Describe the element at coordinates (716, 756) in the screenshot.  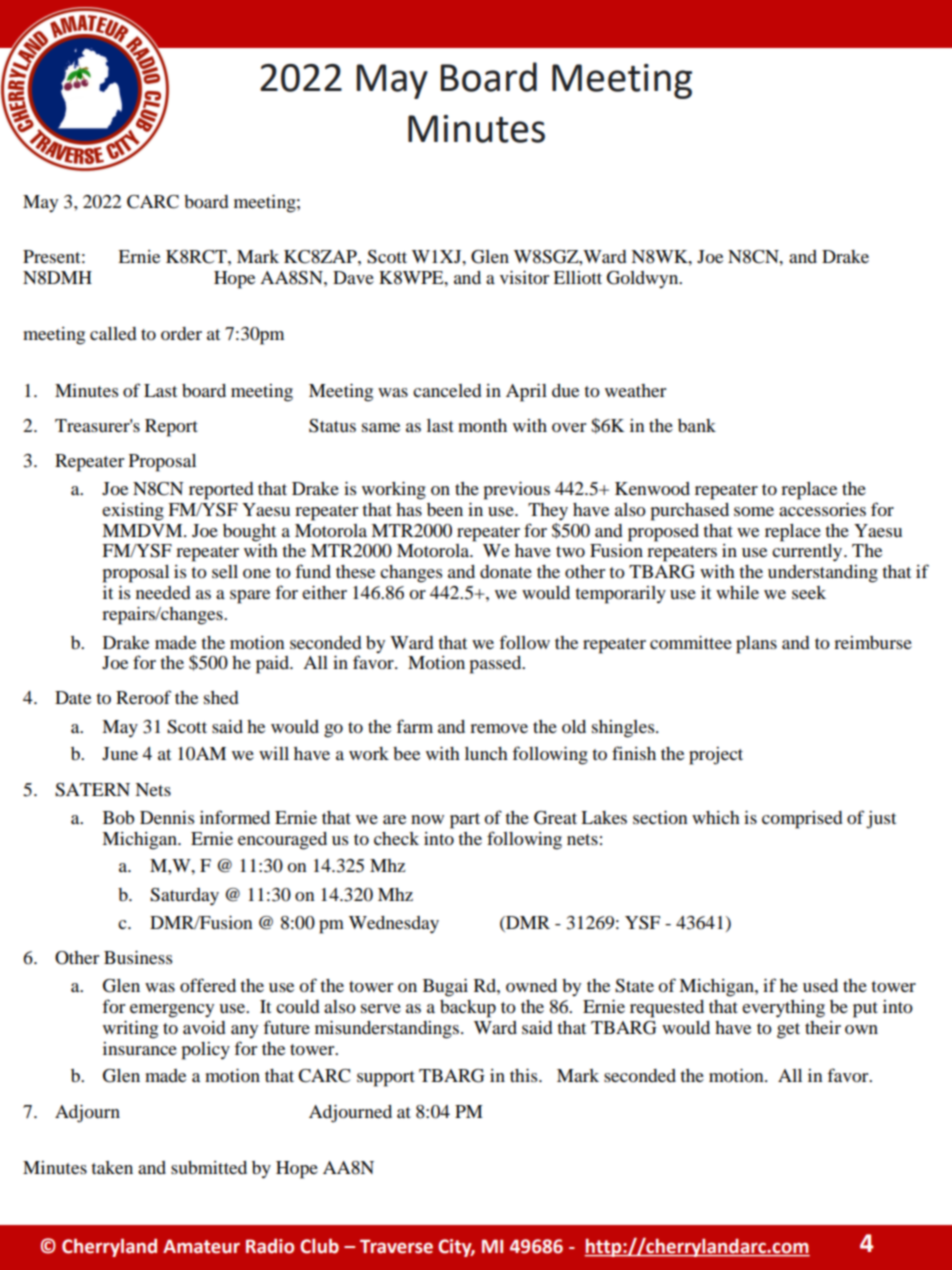
I see `project` at that location.
